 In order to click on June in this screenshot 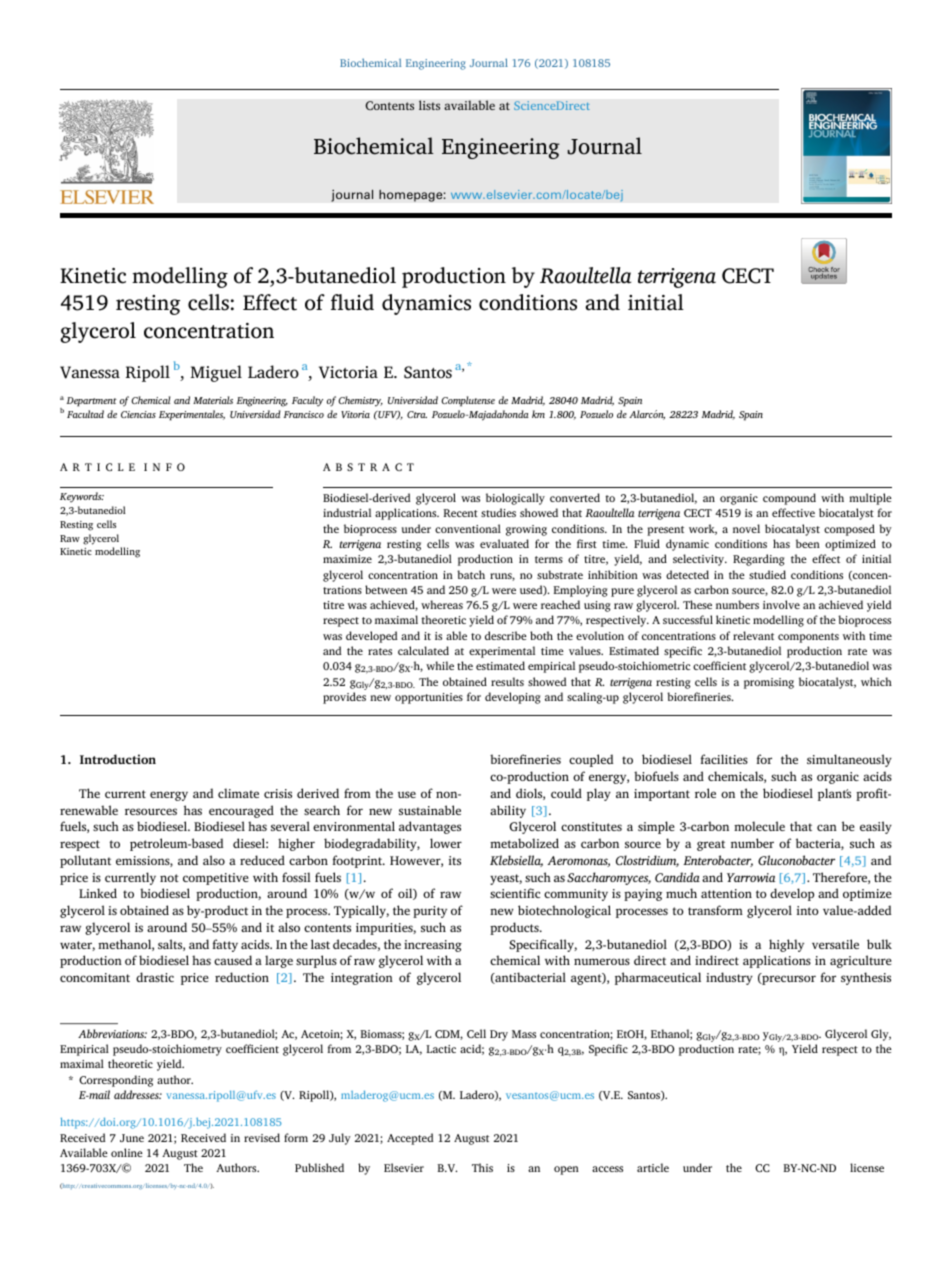, I will do `click(132, 1138)`.
